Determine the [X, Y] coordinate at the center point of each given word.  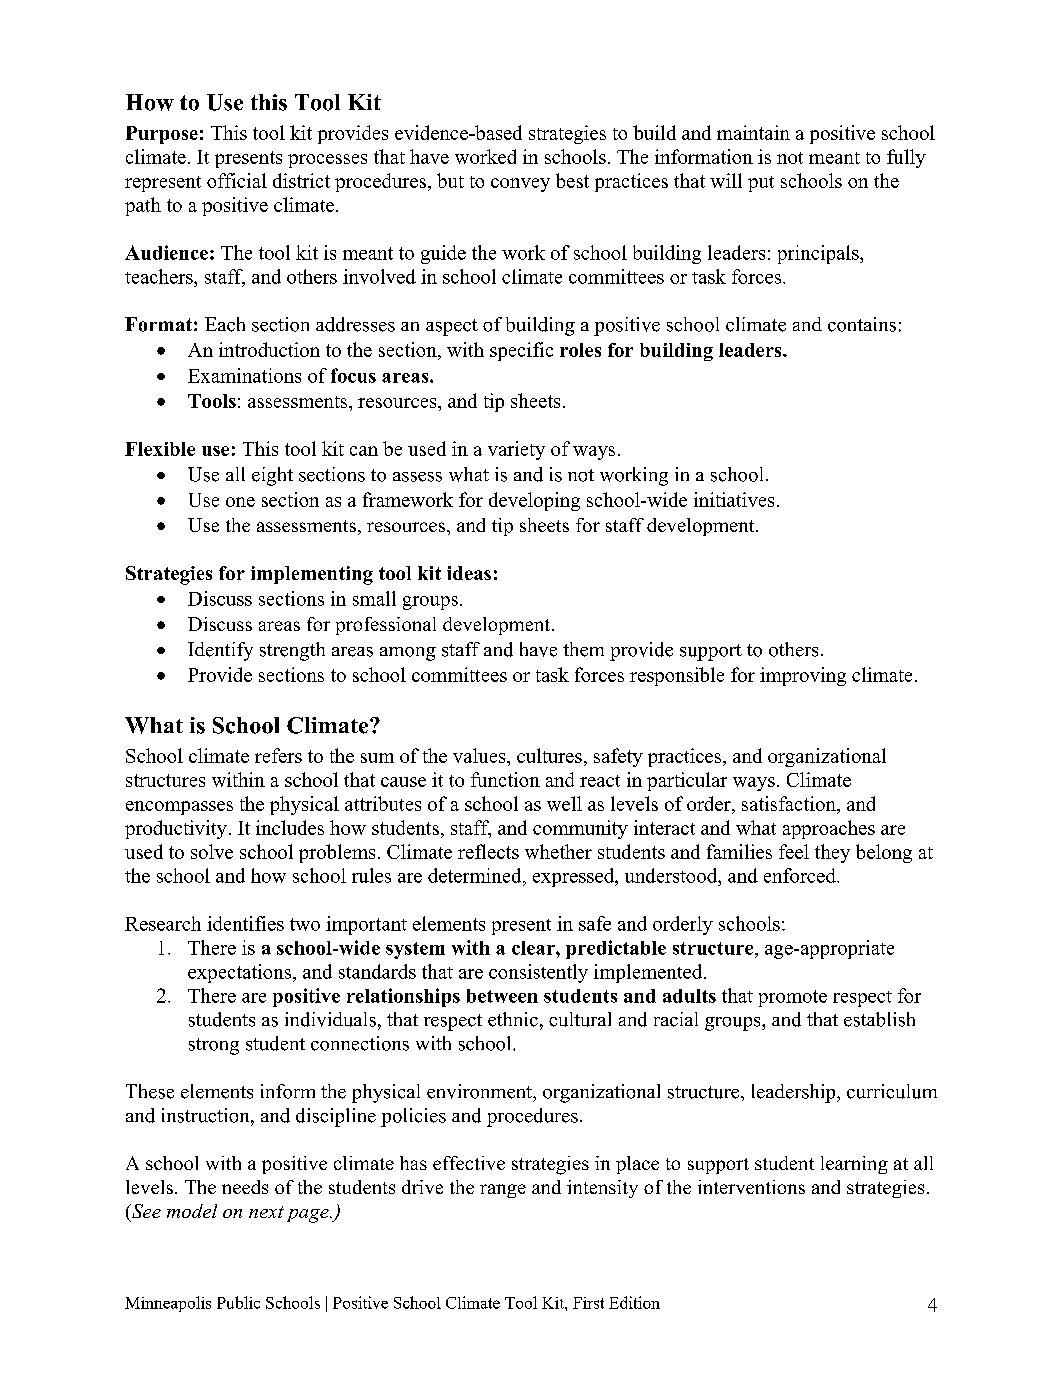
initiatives [734, 499]
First [588, 1303]
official [237, 180]
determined [476, 875]
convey [520, 185]
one [240, 502]
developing [534, 501]
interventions [751, 1187]
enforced [801, 875]
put [761, 184]
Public [238, 1302]
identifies [245, 923]
